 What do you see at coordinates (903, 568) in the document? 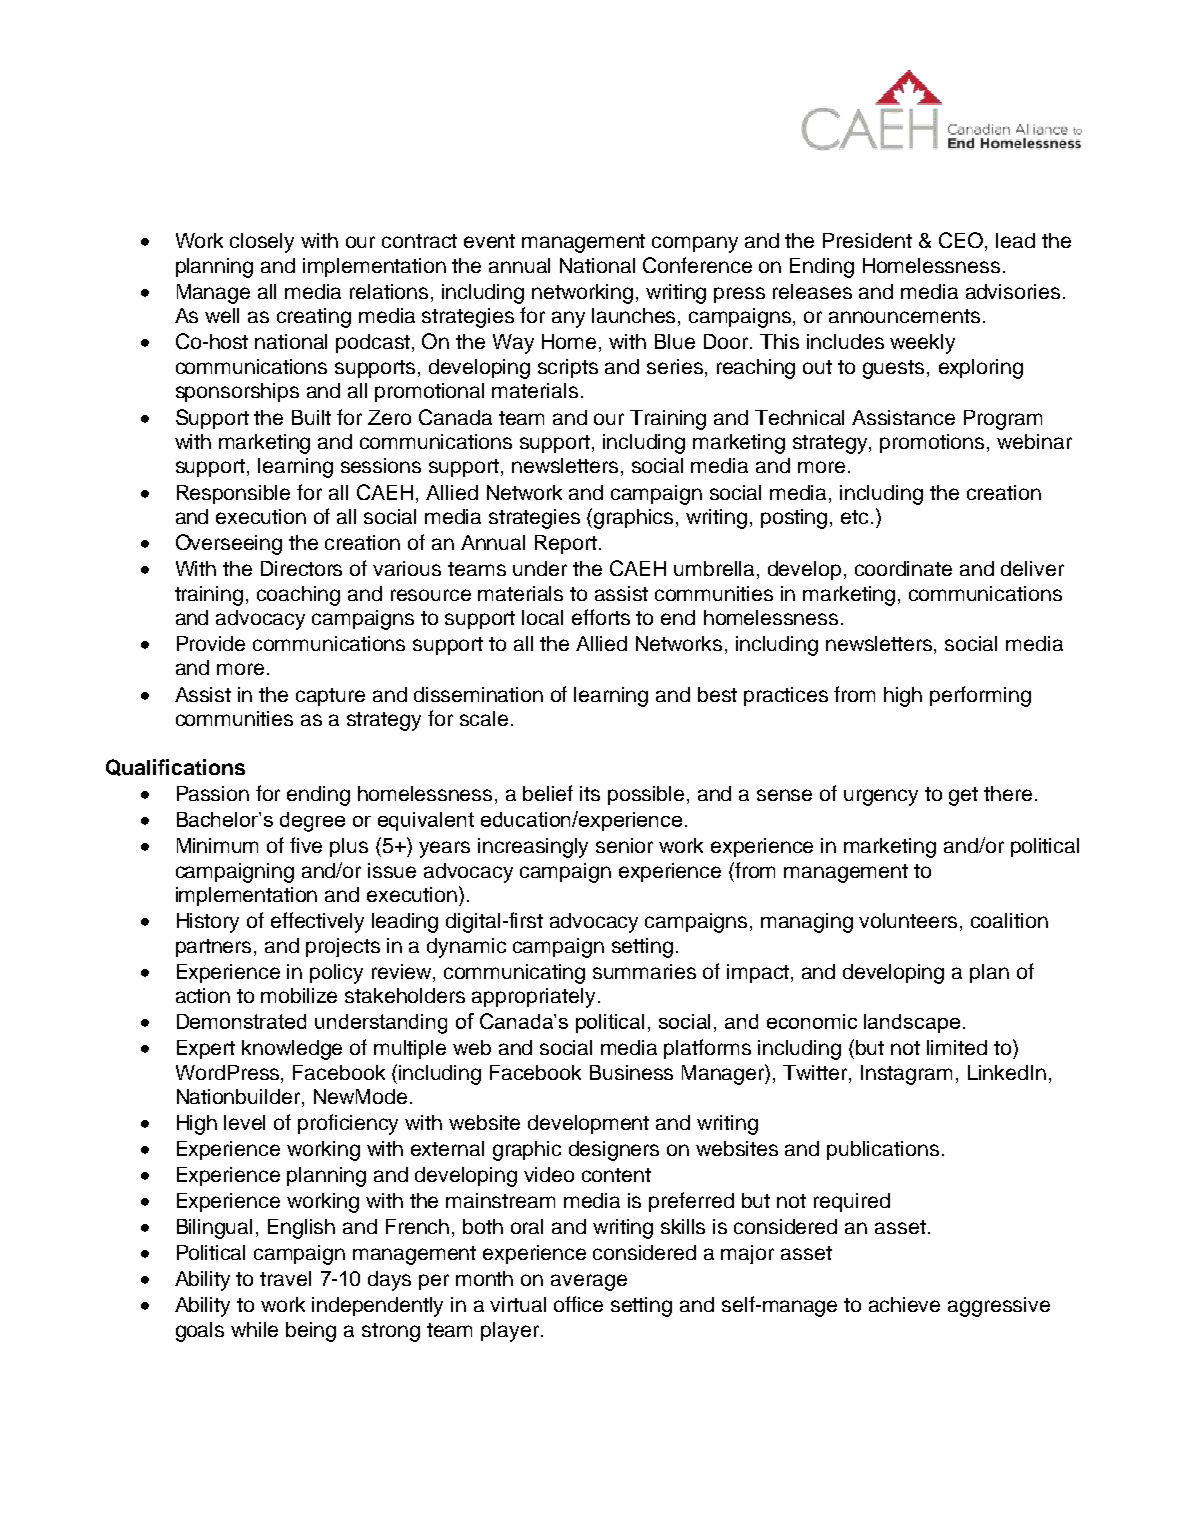
I see `coordinate` at bounding box center [903, 568].
